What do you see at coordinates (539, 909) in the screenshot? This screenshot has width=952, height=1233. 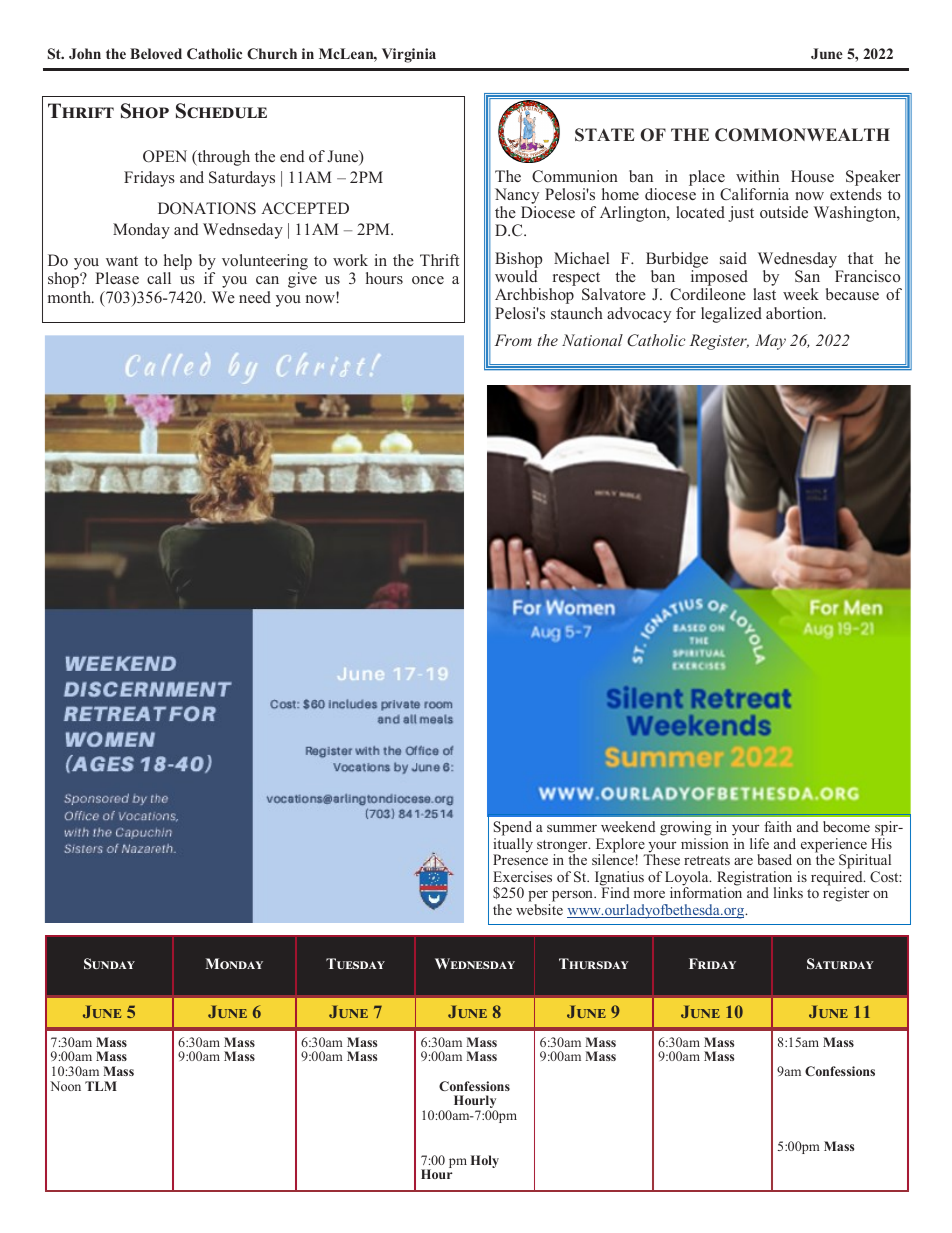 I see `website` at bounding box center [539, 909].
